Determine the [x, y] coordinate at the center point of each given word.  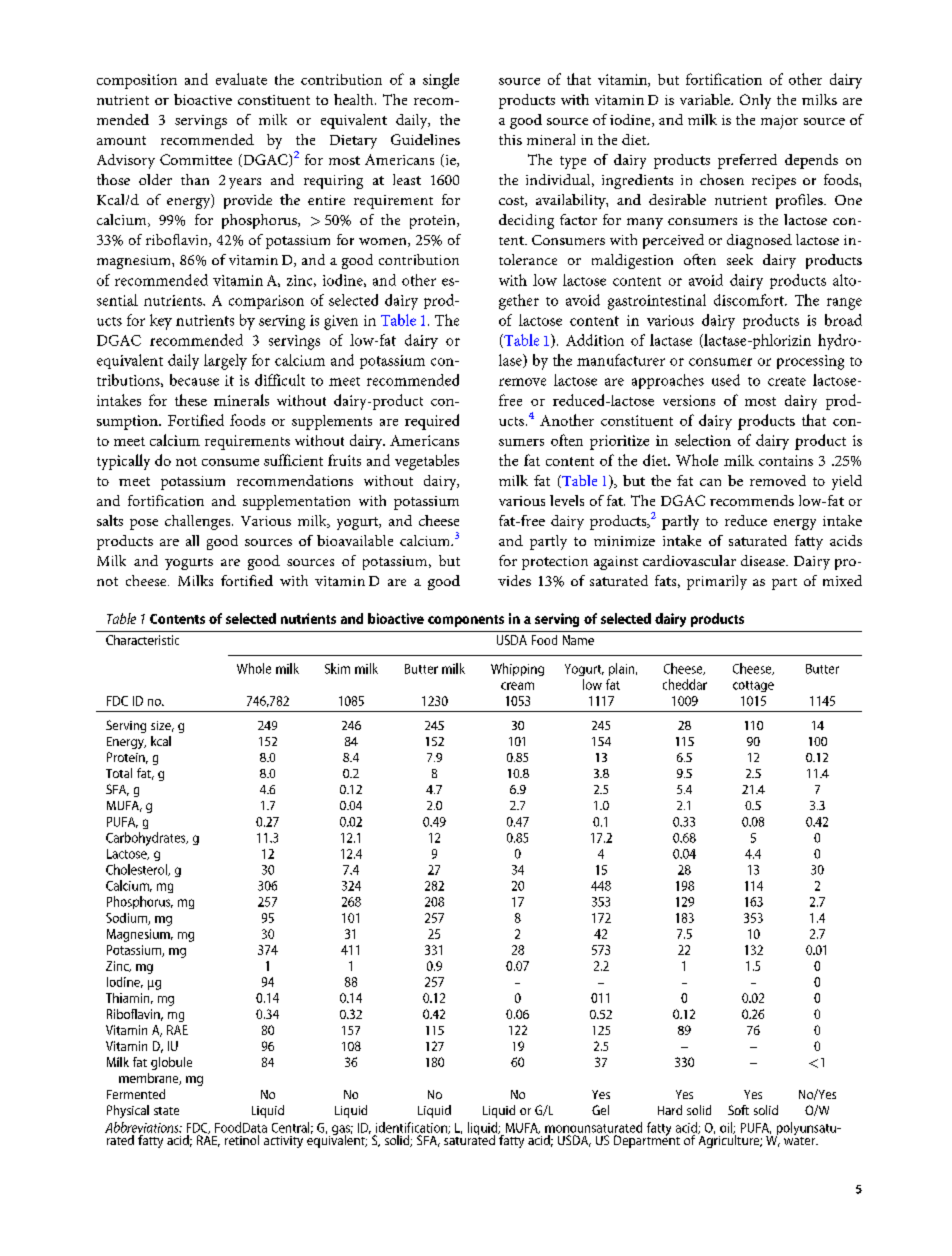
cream [517, 686]
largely [225, 362]
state [166, 1111]
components [466, 621]
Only [755, 101]
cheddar [685, 684]
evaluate [241, 79]
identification [412, 1128]
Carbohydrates [147, 839]
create [787, 381]
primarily [717, 582]
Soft [738, 1110]
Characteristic [142, 640]
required [432, 422]
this [510, 139]
